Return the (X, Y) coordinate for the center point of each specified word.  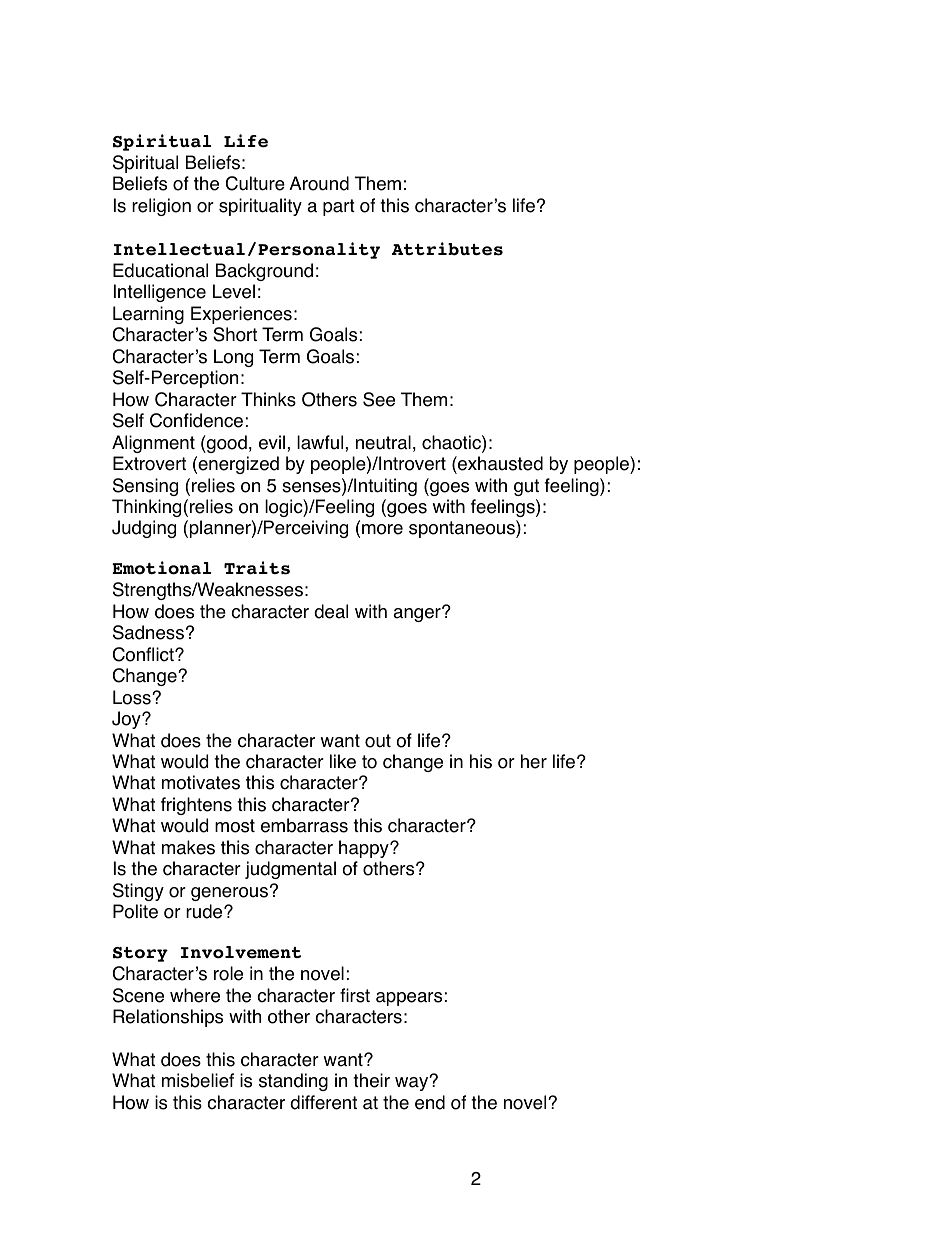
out (378, 741)
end (430, 1102)
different (323, 1102)
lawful (321, 442)
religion (161, 207)
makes (188, 847)
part (339, 207)
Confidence (196, 420)
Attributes (447, 249)
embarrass (304, 825)
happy (365, 849)
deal (331, 611)
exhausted (499, 463)
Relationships (168, 1018)
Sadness (148, 632)
